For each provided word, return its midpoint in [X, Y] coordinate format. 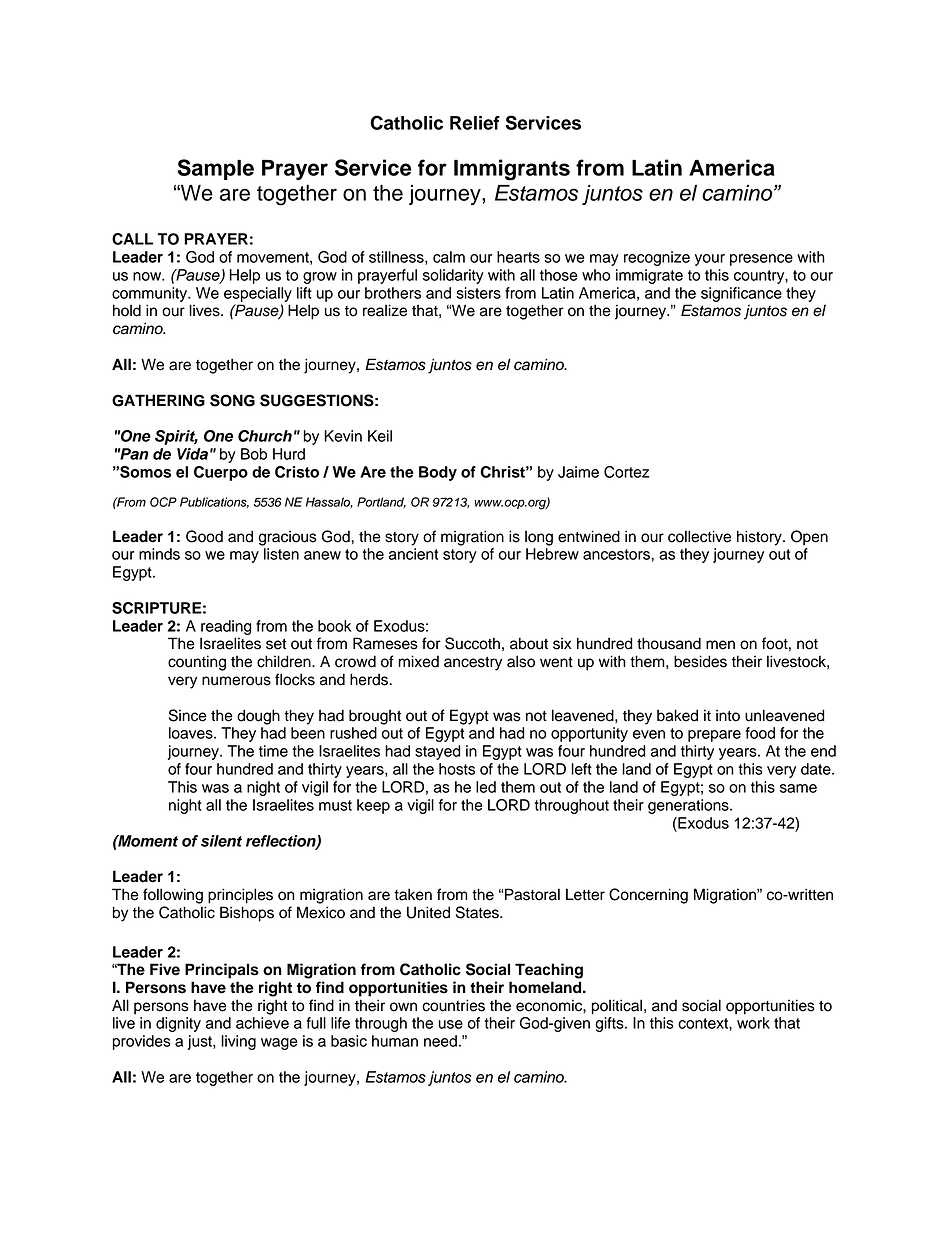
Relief [475, 123]
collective [699, 536]
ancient [413, 554]
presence [761, 260]
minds [159, 554]
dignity [178, 1024]
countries [453, 1005]
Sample [215, 169]
